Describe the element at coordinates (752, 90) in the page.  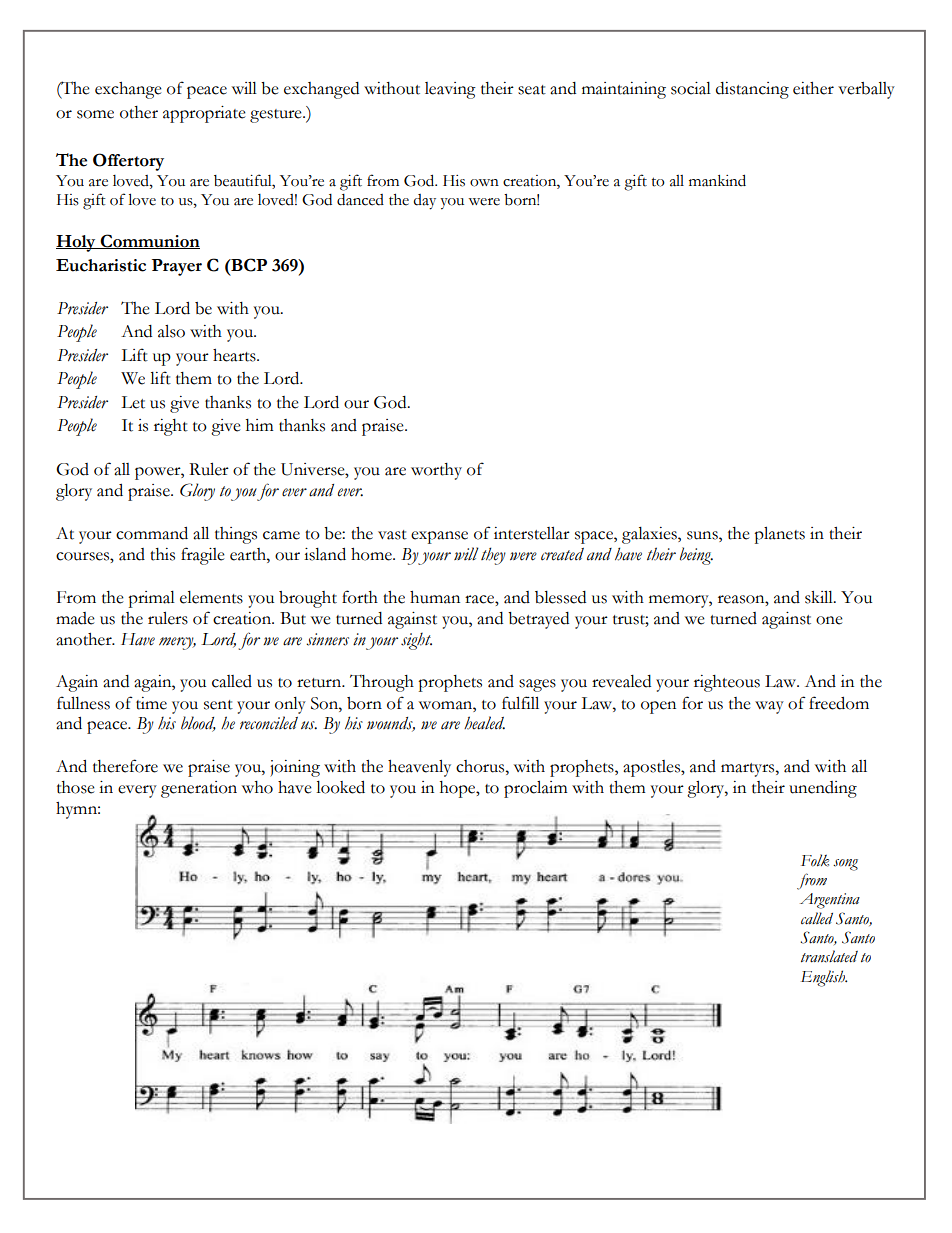
I see `distancing` at that location.
